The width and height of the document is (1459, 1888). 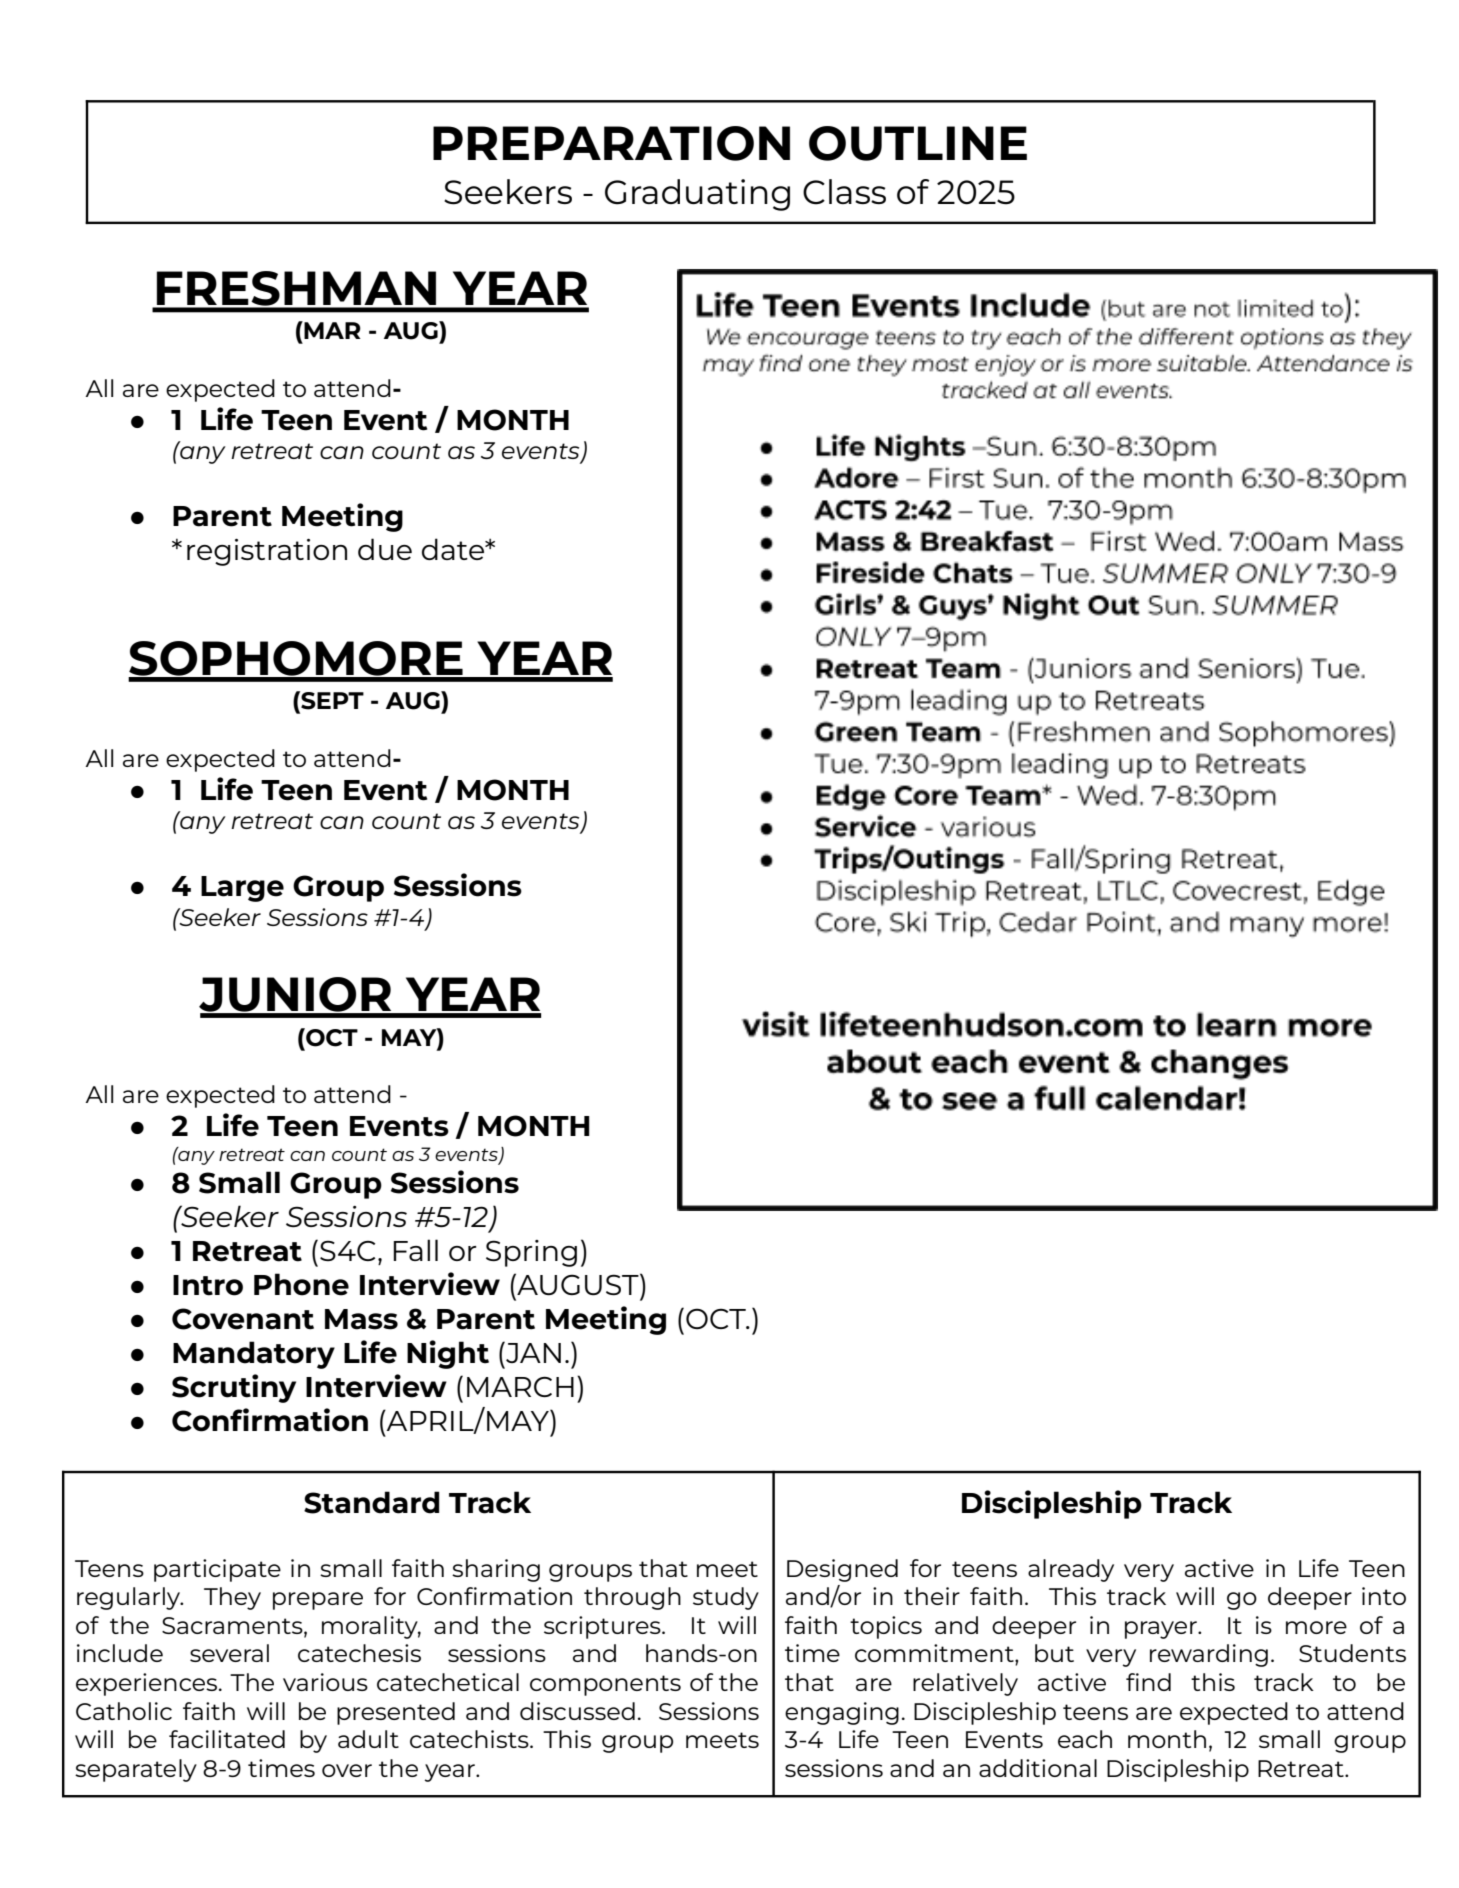 What do you see at coordinates (842, 1713) in the document?
I see `engaging` at bounding box center [842, 1713].
